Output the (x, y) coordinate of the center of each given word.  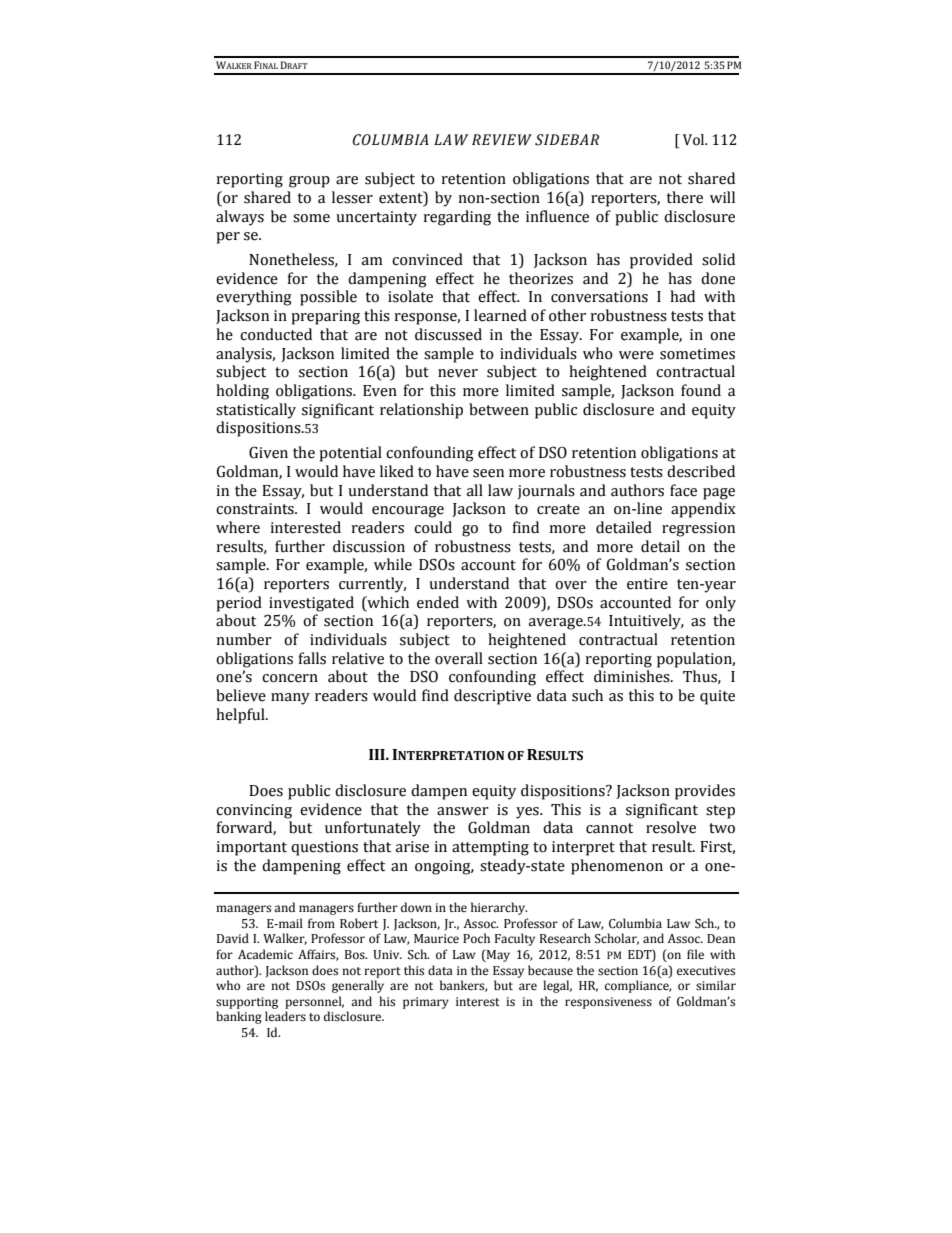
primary (426, 1003)
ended (438, 602)
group (309, 182)
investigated (311, 604)
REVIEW (502, 140)
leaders (285, 1016)
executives (706, 971)
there (685, 197)
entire (647, 584)
